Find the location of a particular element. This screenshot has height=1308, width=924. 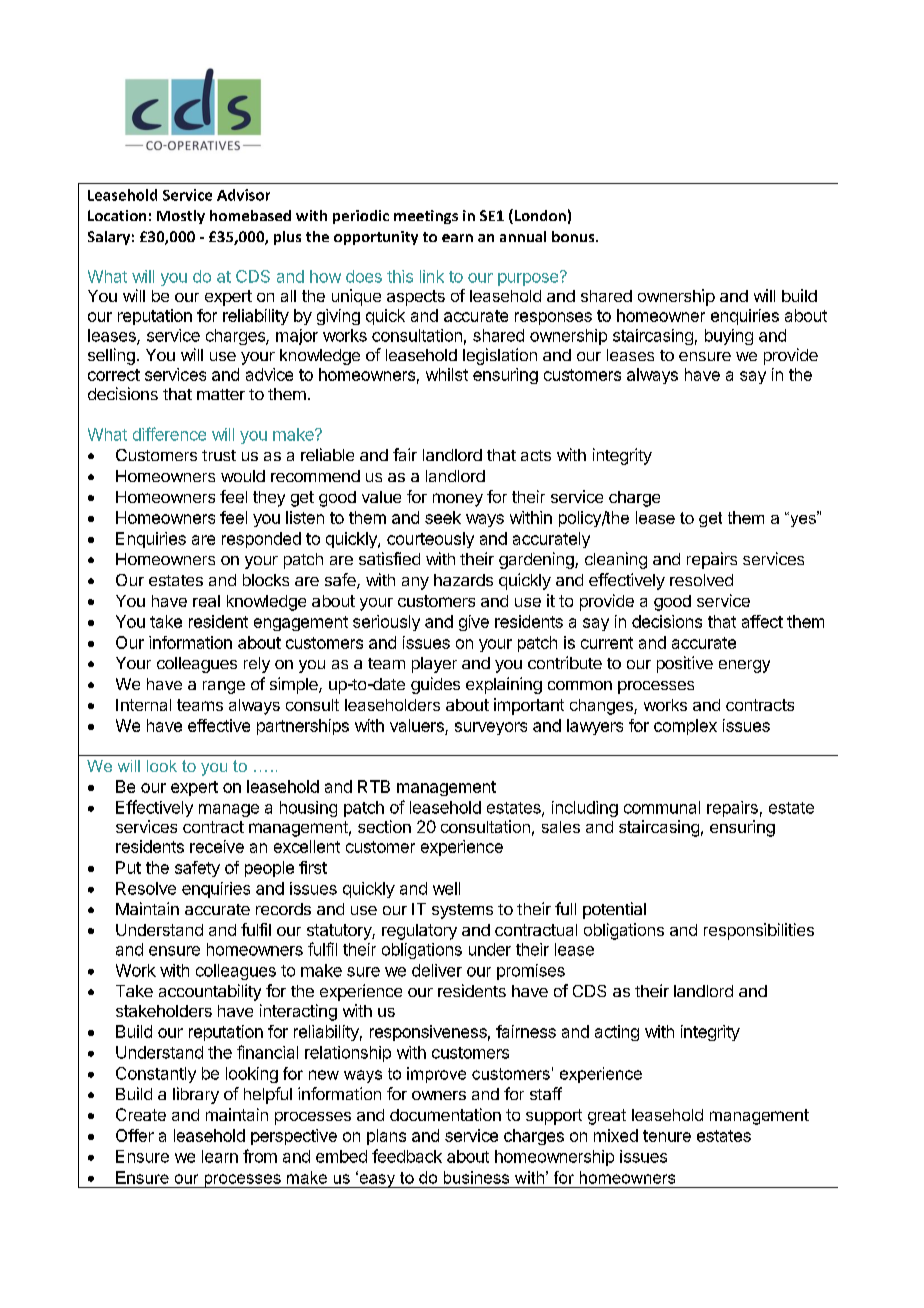

systems is located at coordinates (462, 911).
